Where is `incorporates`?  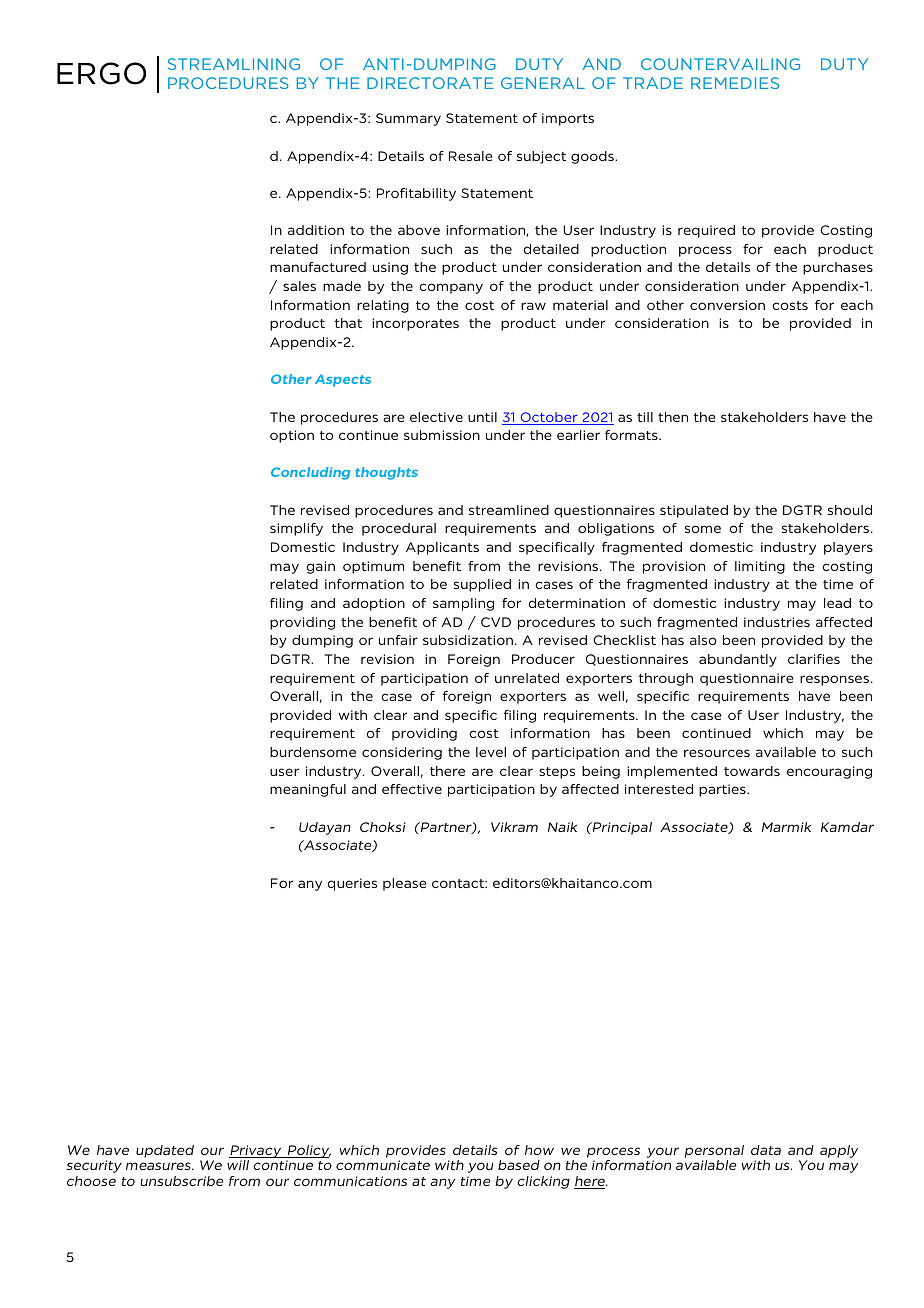 incorporates is located at coordinates (415, 324).
